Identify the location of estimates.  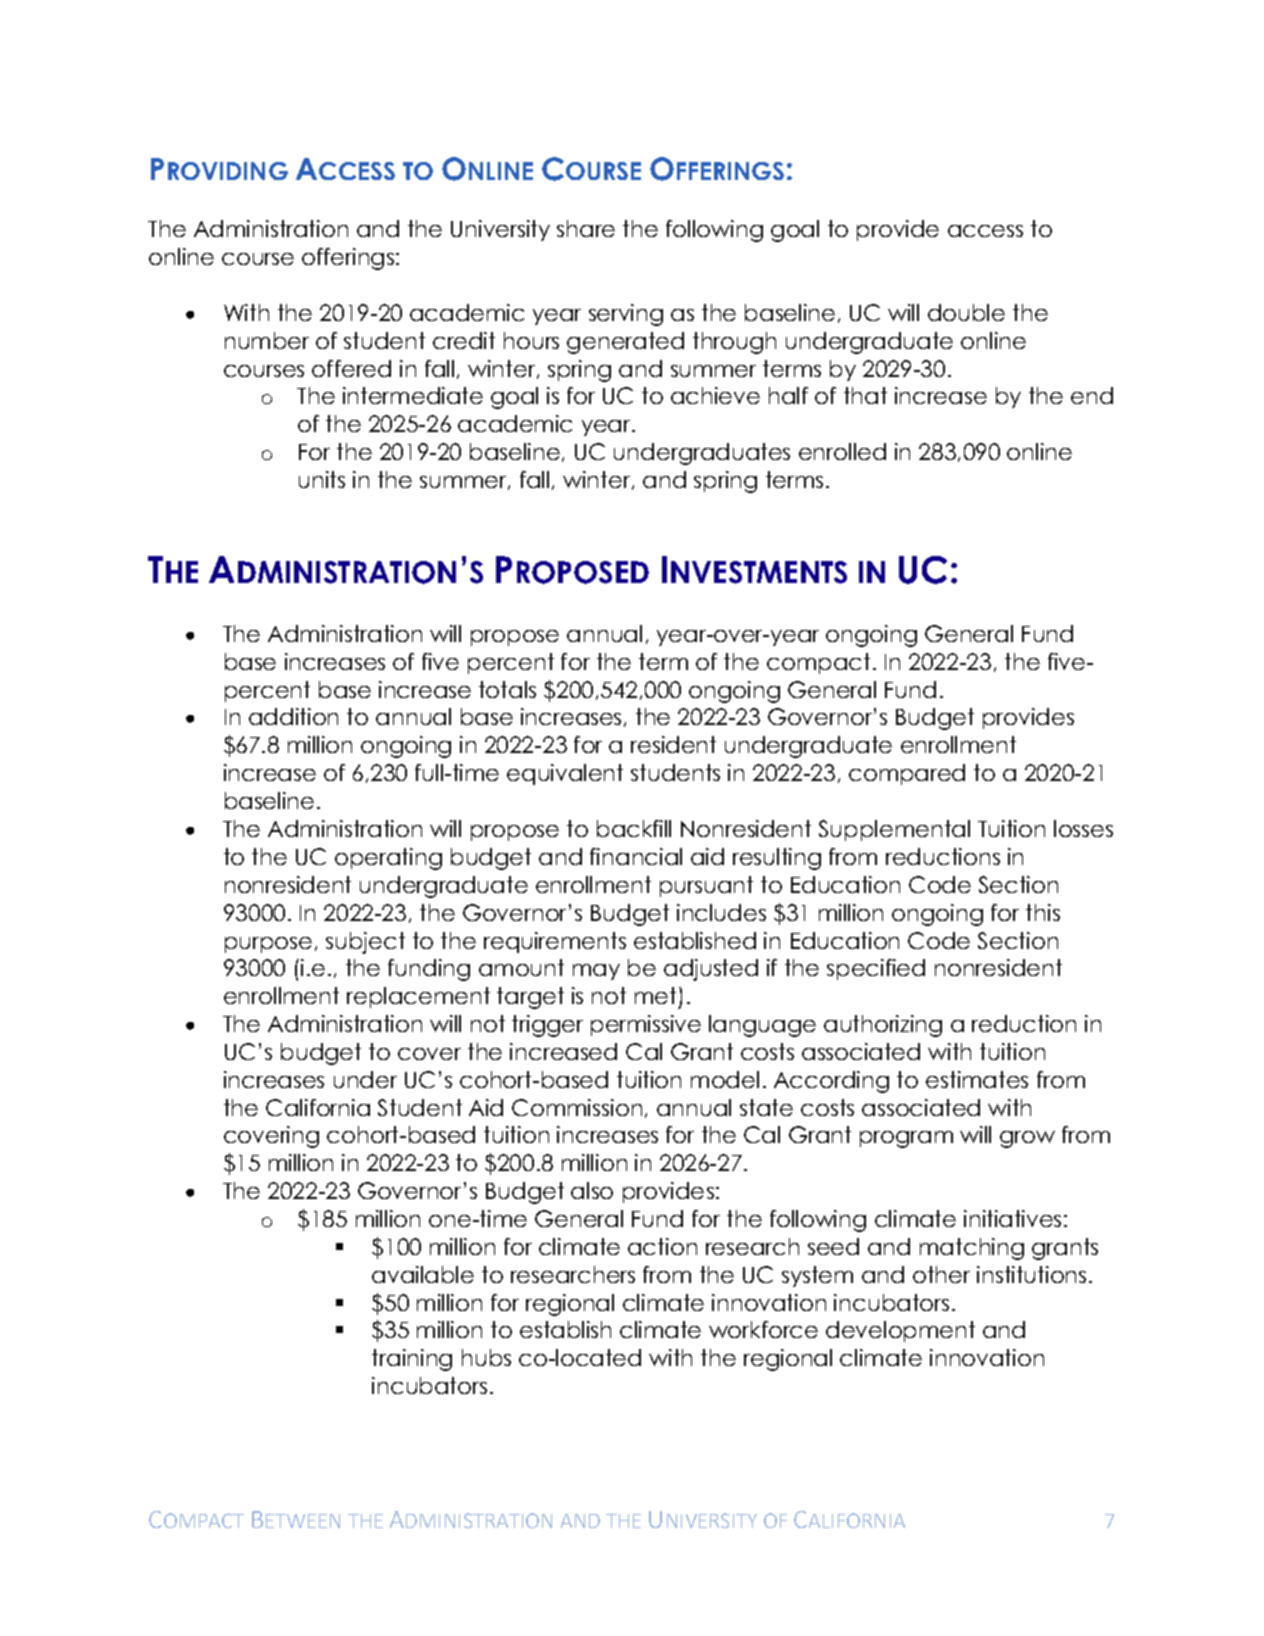
(977, 1079).
